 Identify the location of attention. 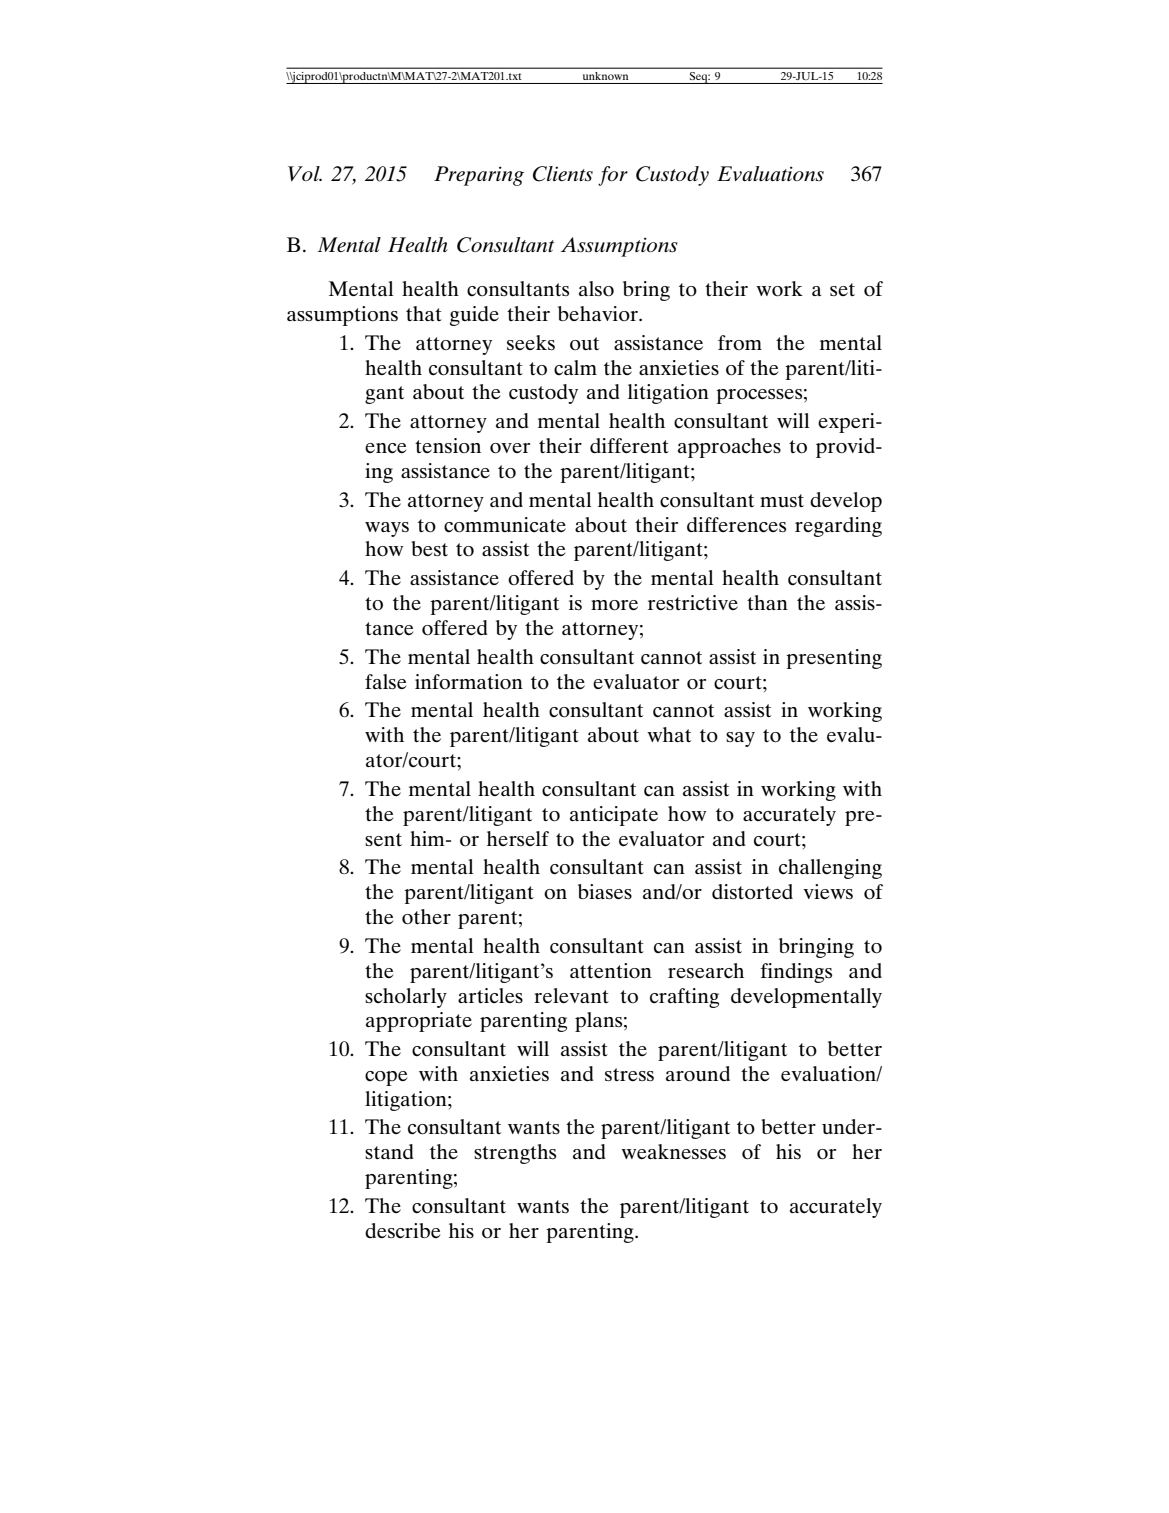
(611, 971).
